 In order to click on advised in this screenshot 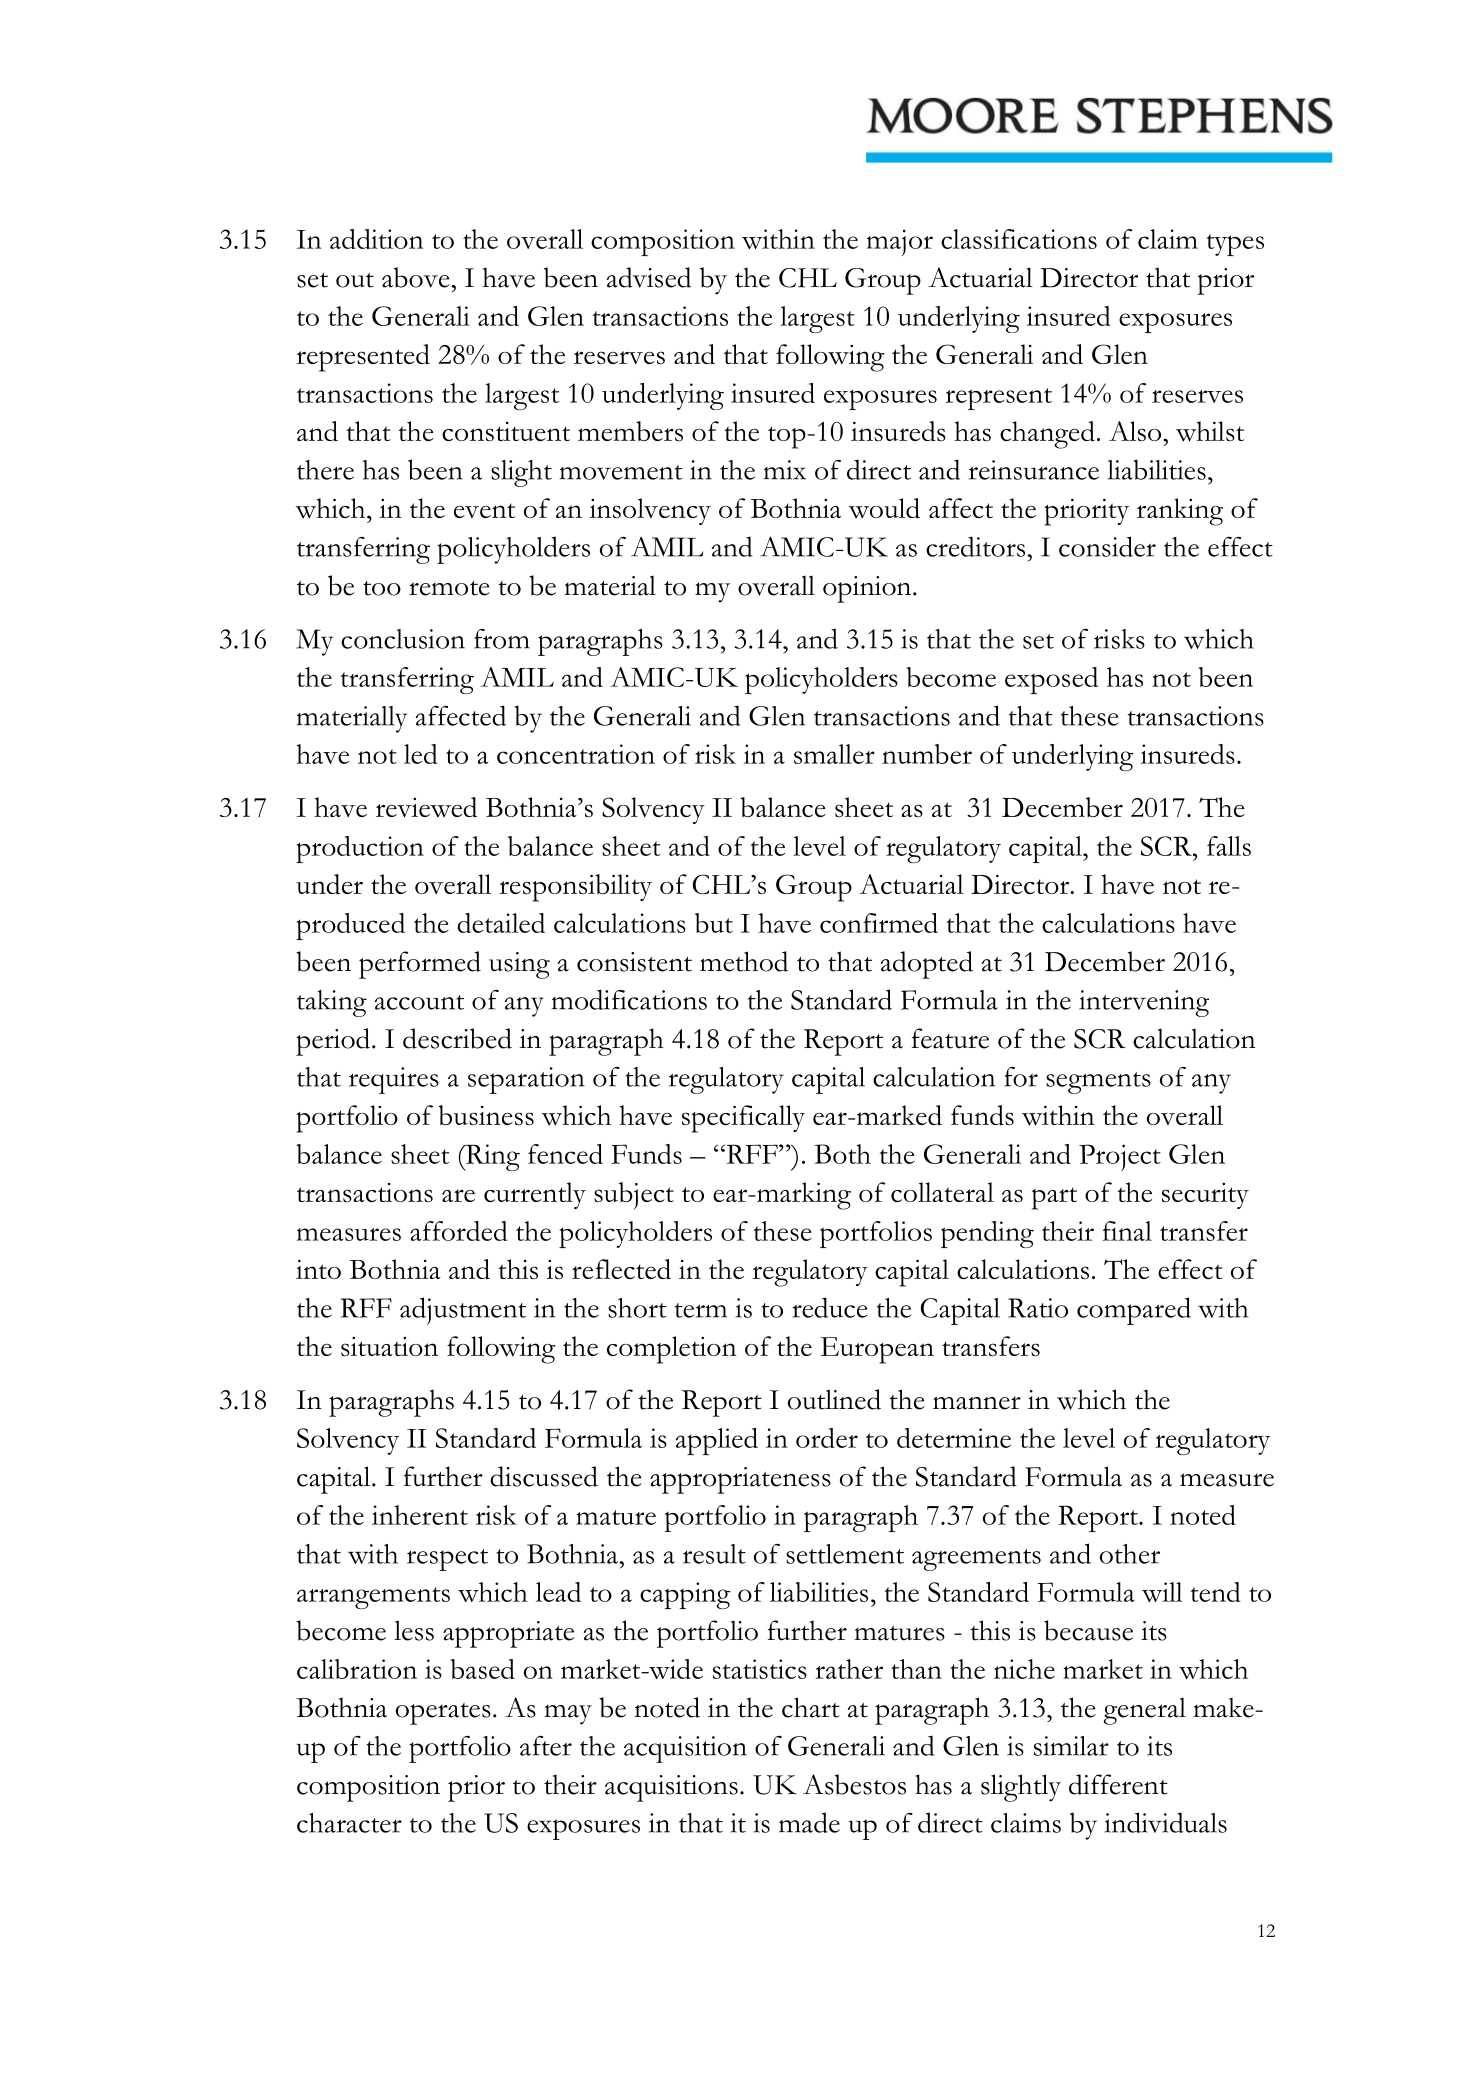, I will do `click(649, 277)`.
